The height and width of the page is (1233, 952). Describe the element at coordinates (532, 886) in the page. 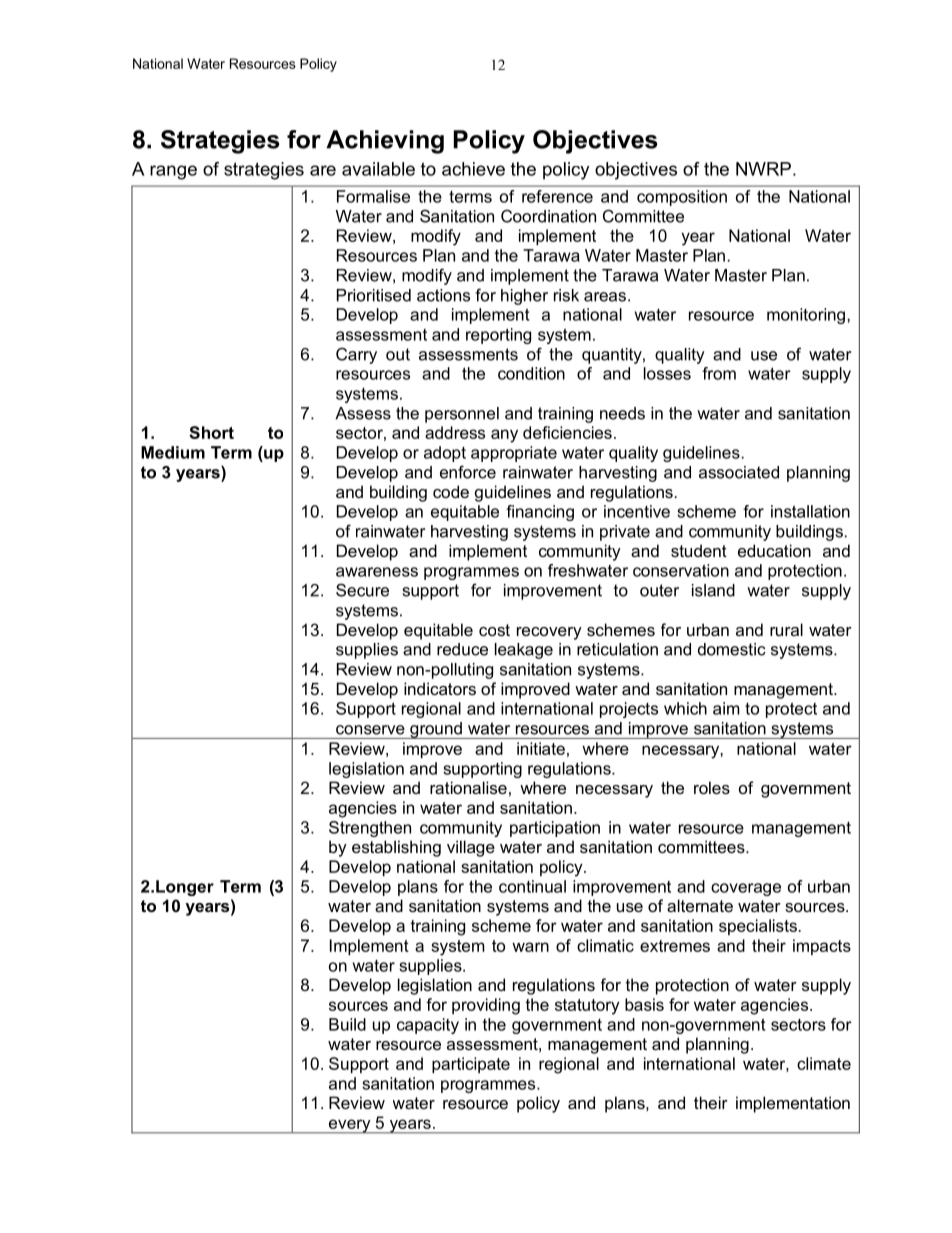

I see `continual` at that location.
